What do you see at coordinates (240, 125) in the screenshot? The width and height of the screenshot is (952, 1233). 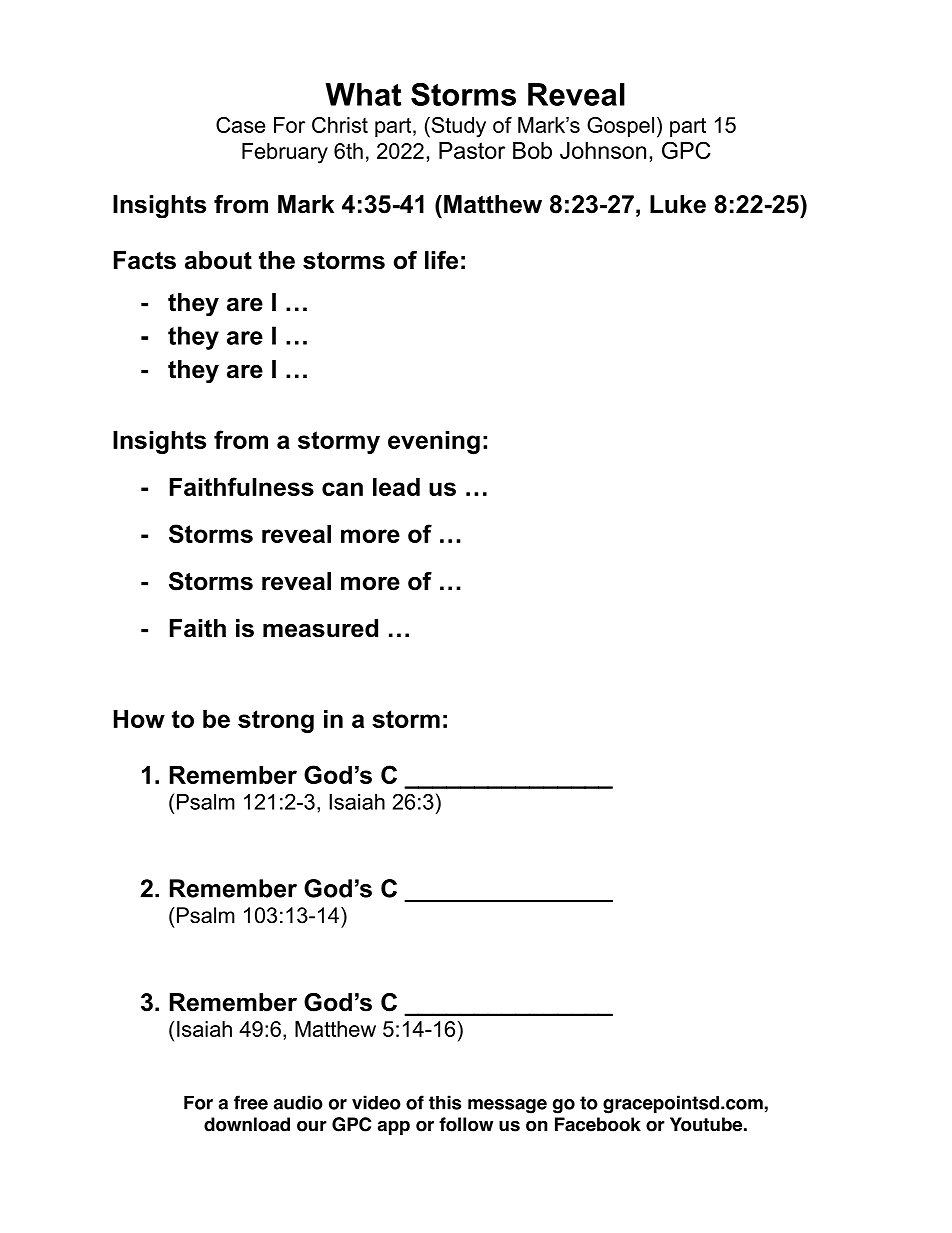 I see `Case` at bounding box center [240, 125].
